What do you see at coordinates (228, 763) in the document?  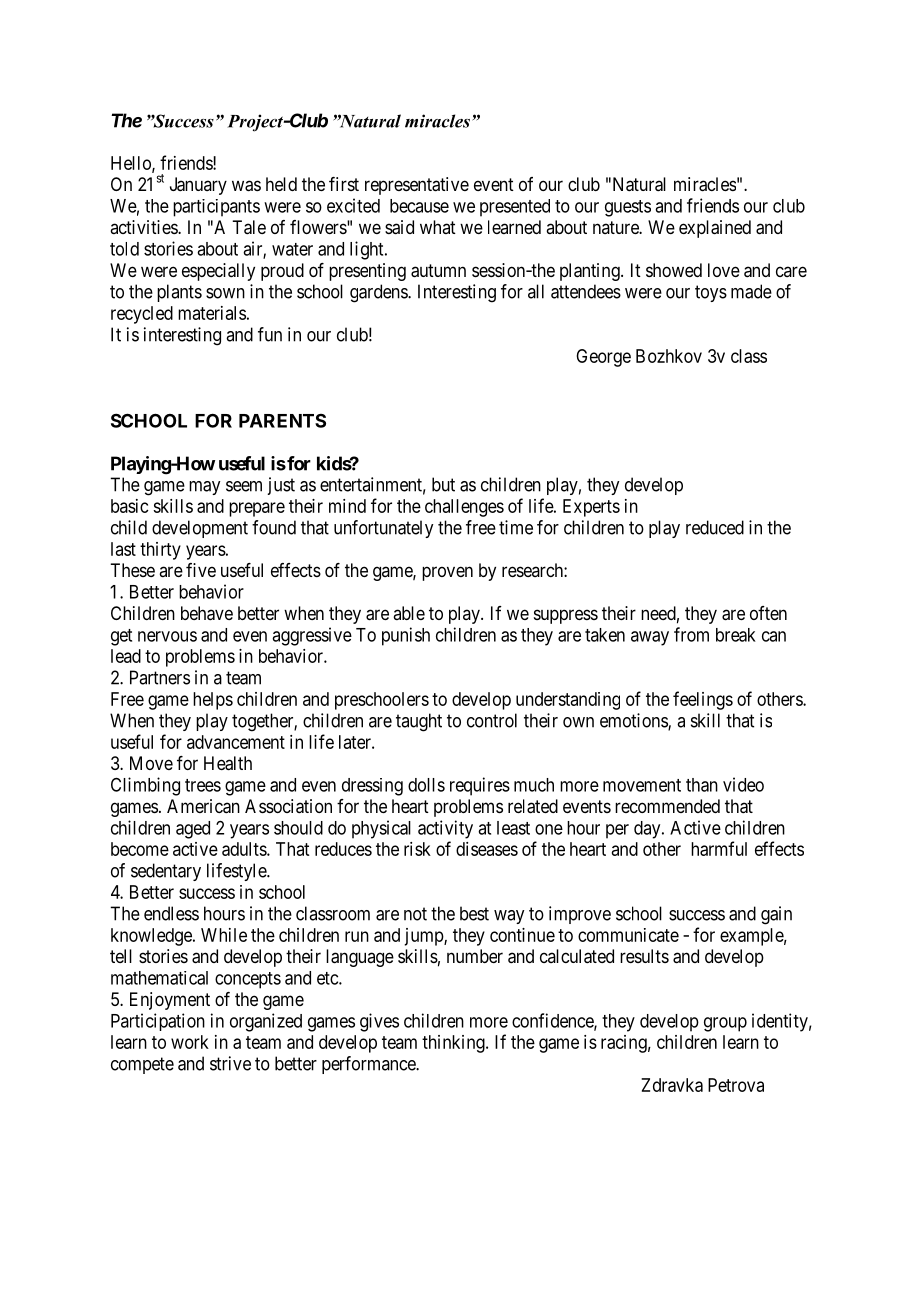 I see `Health` at bounding box center [228, 763].
